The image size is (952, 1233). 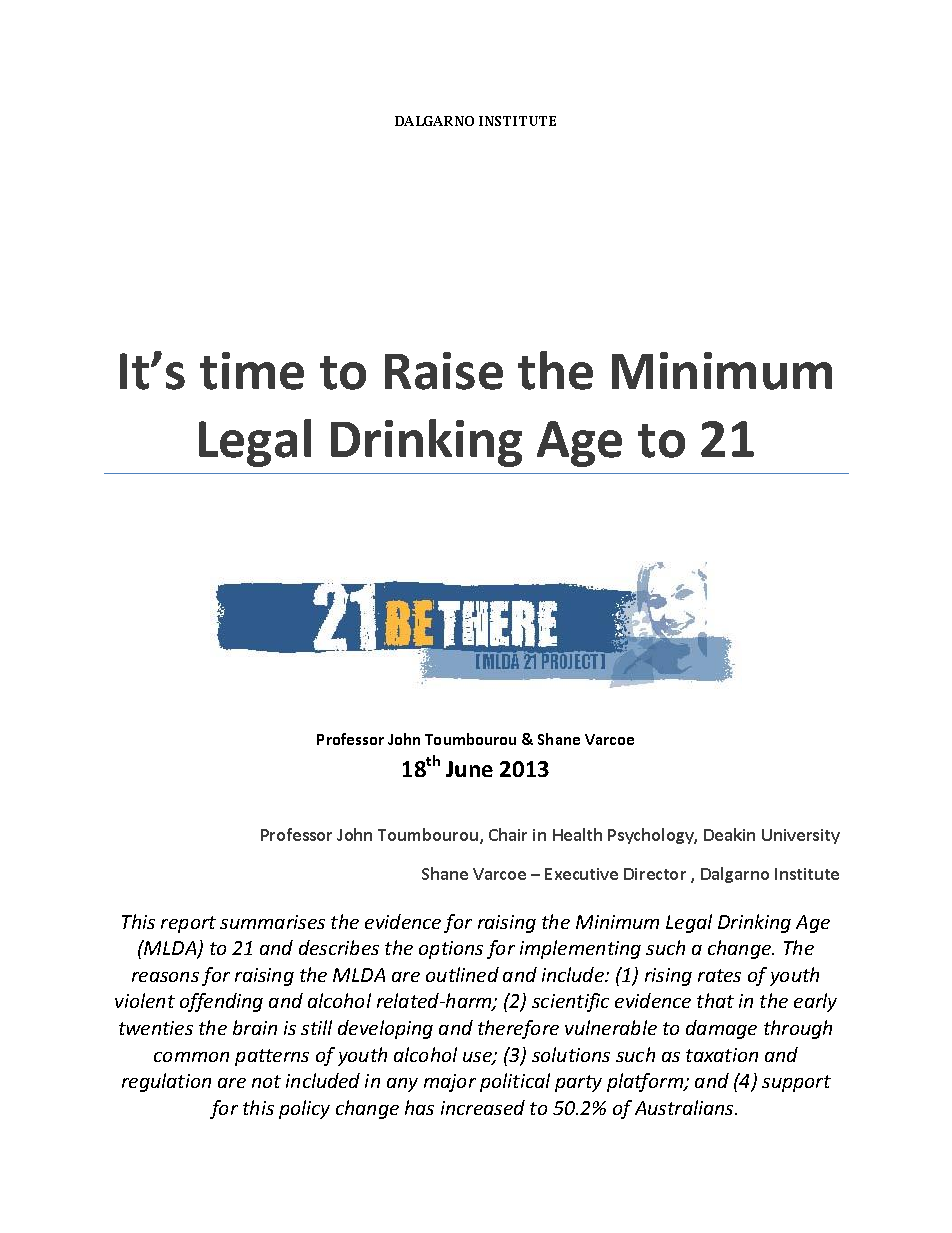 What do you see at coordinates (729, 834) in the screenshot?
I see `Deakin` at bounding box center [729, 834].
